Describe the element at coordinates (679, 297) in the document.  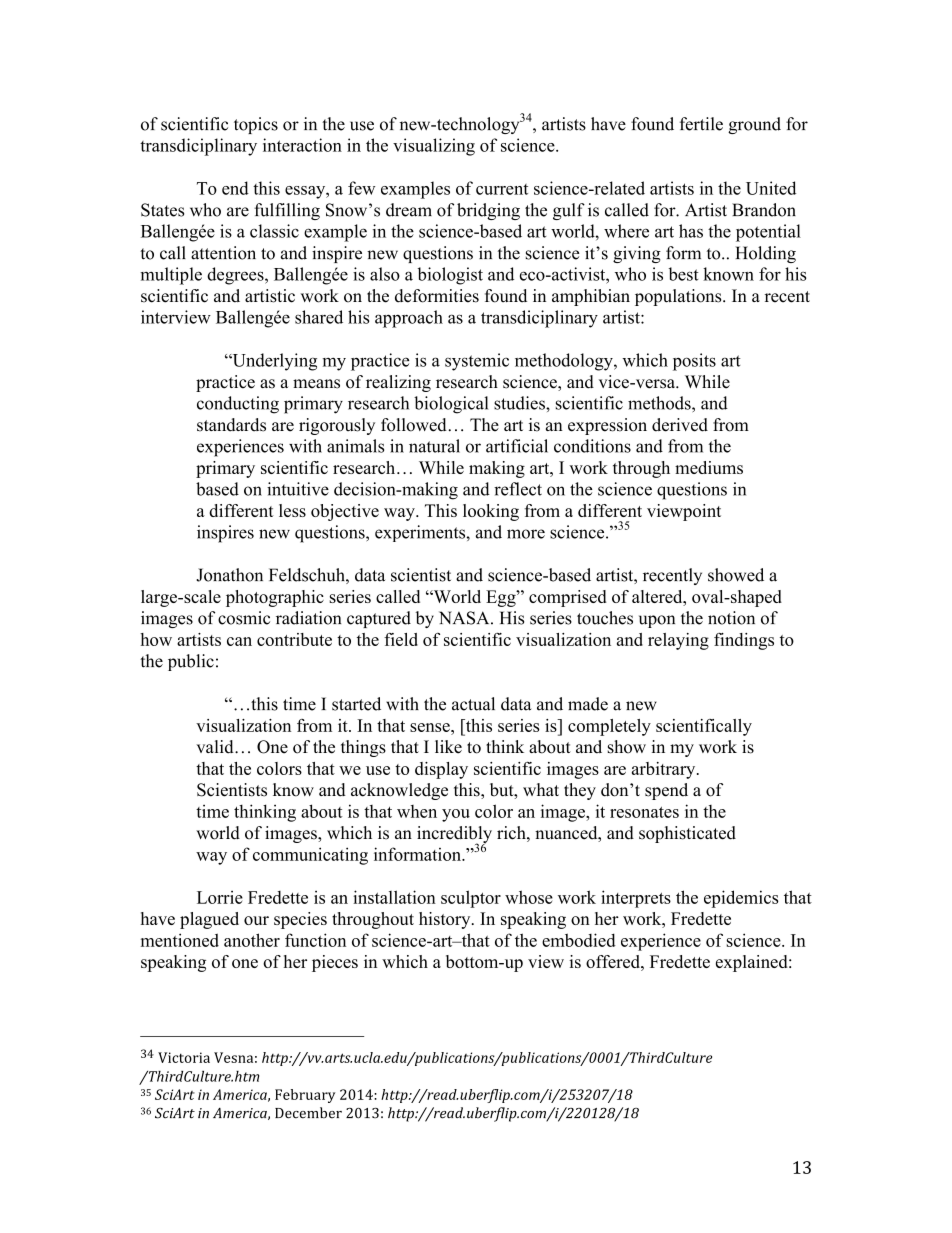
I see `populations` at that location.
